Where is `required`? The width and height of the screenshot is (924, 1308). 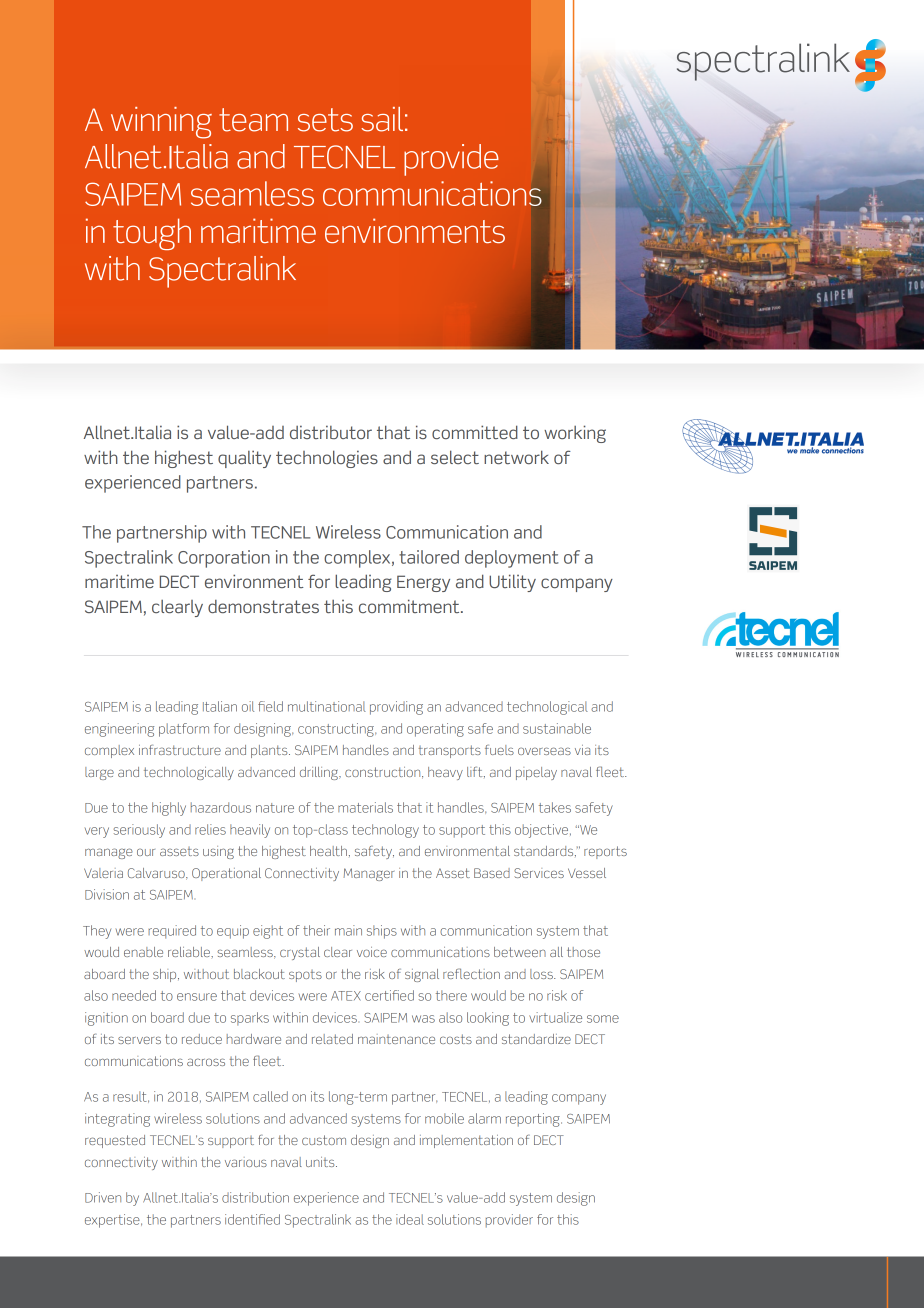
required is located at coordinates (172, 932).
